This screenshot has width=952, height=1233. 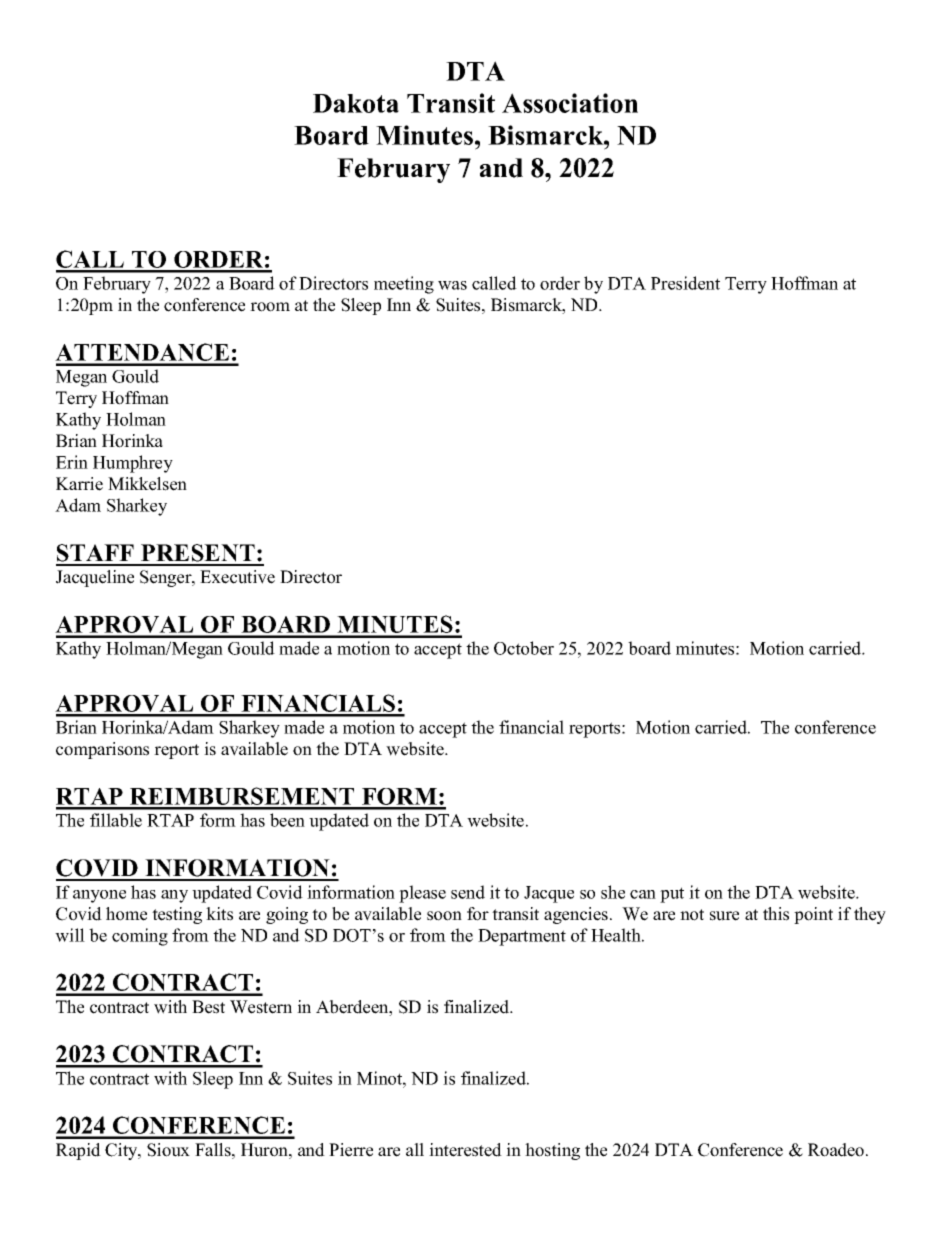 I want to click on Executive, so click(x=237, y=577).
